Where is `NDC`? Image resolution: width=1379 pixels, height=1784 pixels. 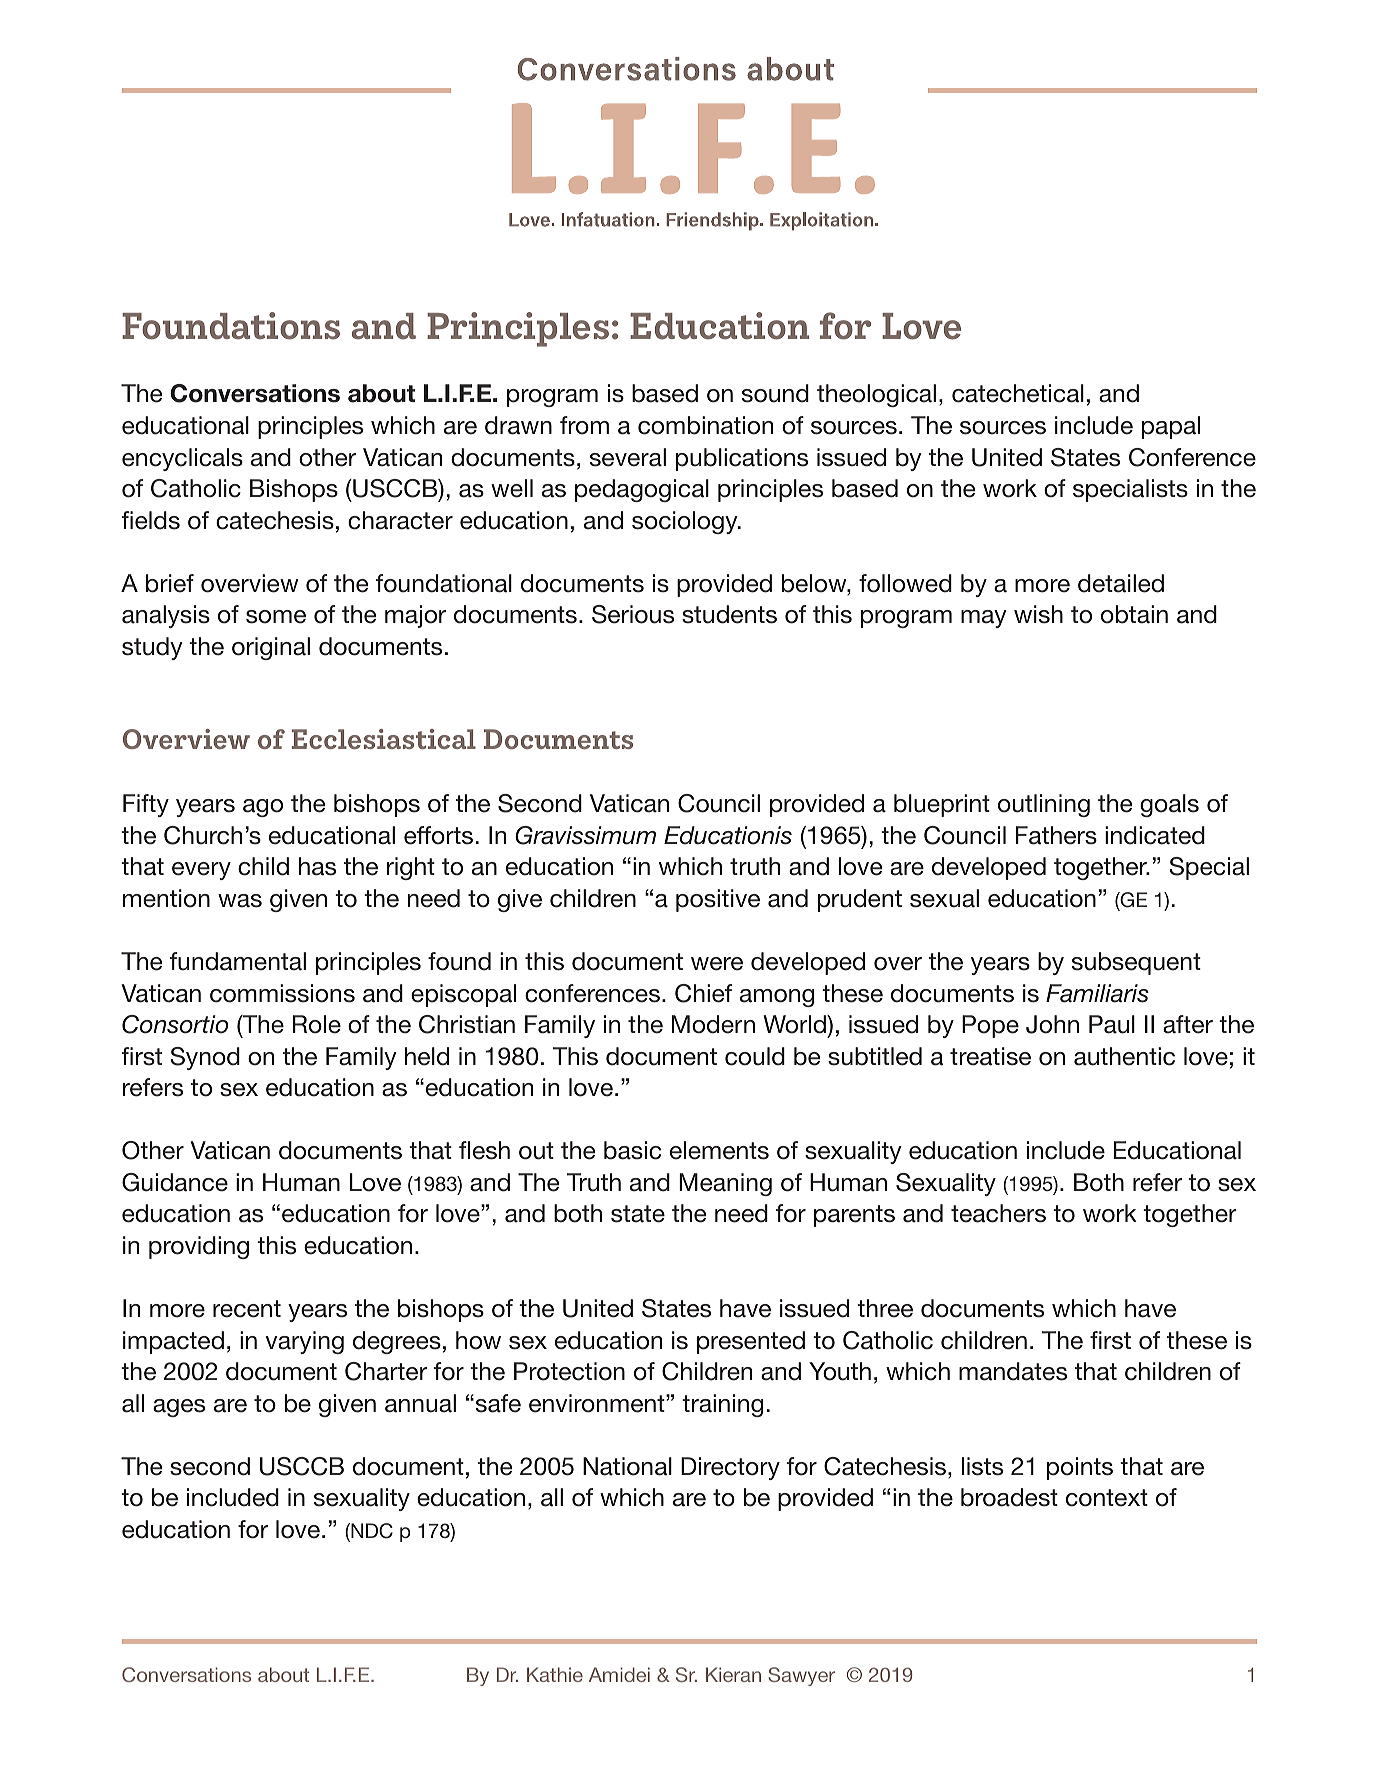
NDC is located at coordinates (371, 1532).
